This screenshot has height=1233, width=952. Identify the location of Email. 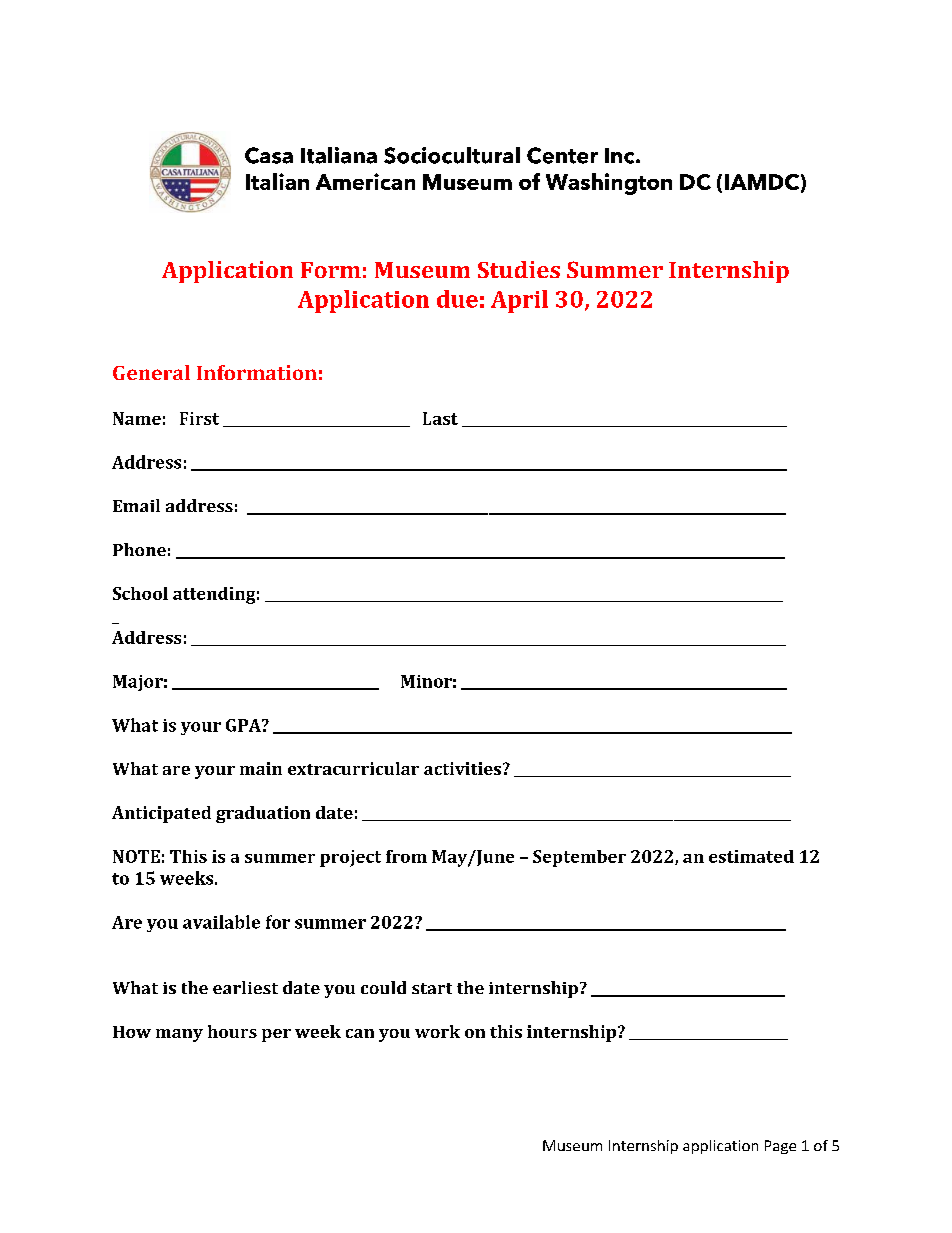
(136, 505).
